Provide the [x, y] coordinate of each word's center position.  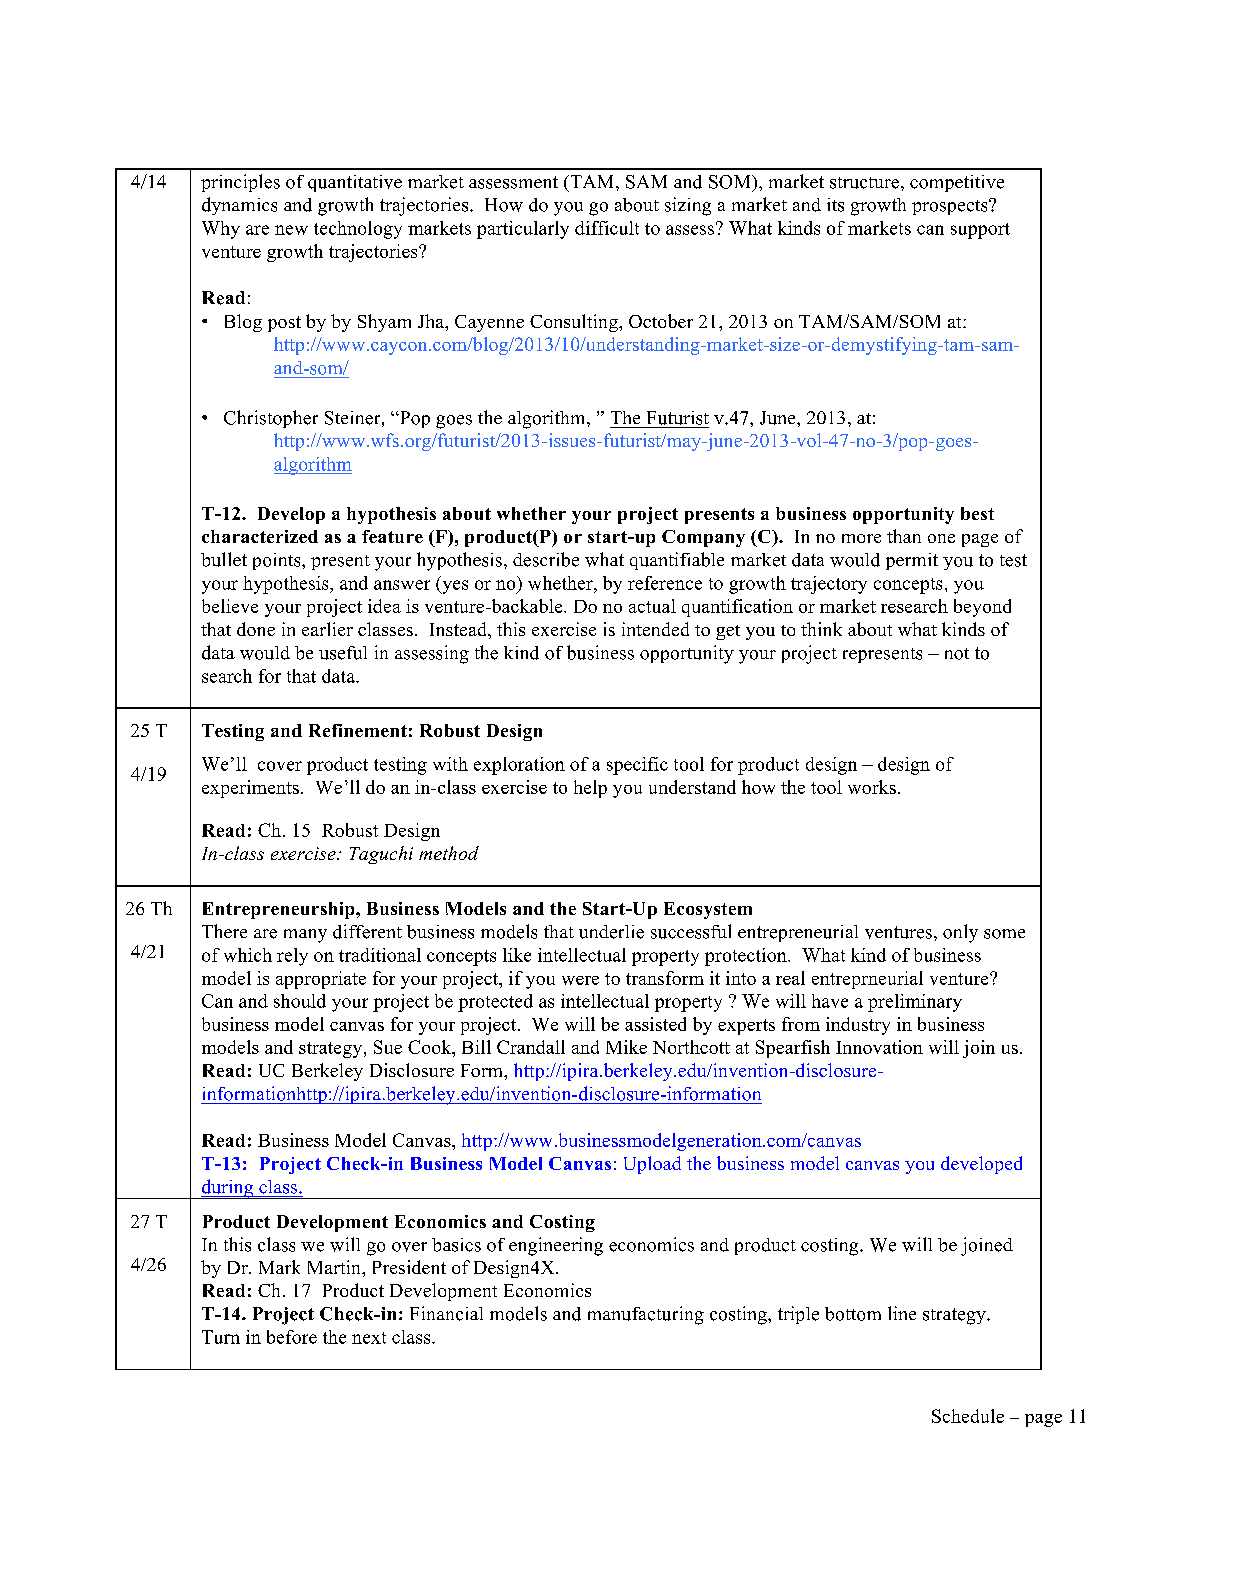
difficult [607, 228]
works [872, 787]
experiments [250, 789]
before [292, 1337]
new [291, 230]
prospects [951, 207]
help [590, 789]
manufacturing [646, 1315]
